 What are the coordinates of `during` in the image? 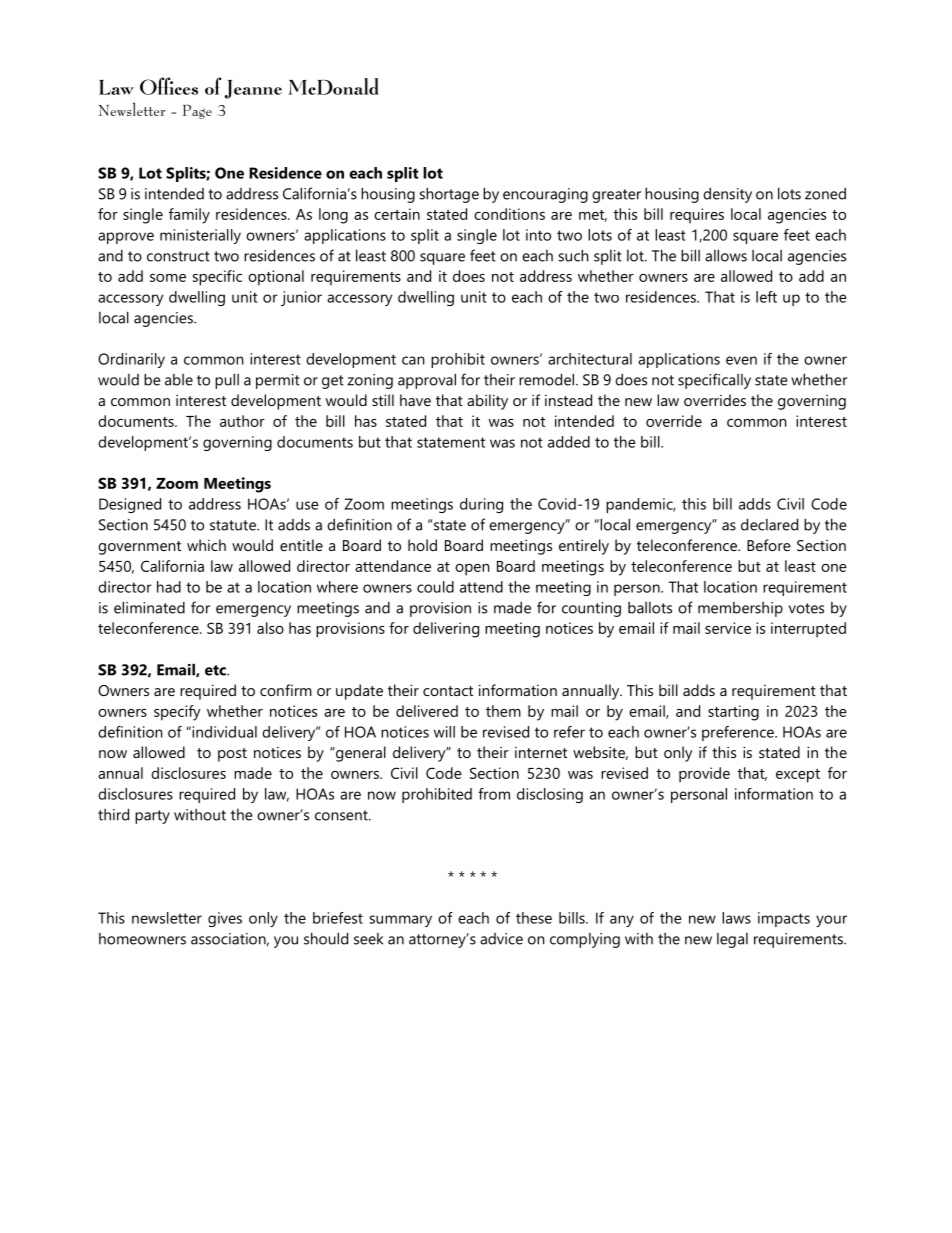 It's located at (481, 505).
